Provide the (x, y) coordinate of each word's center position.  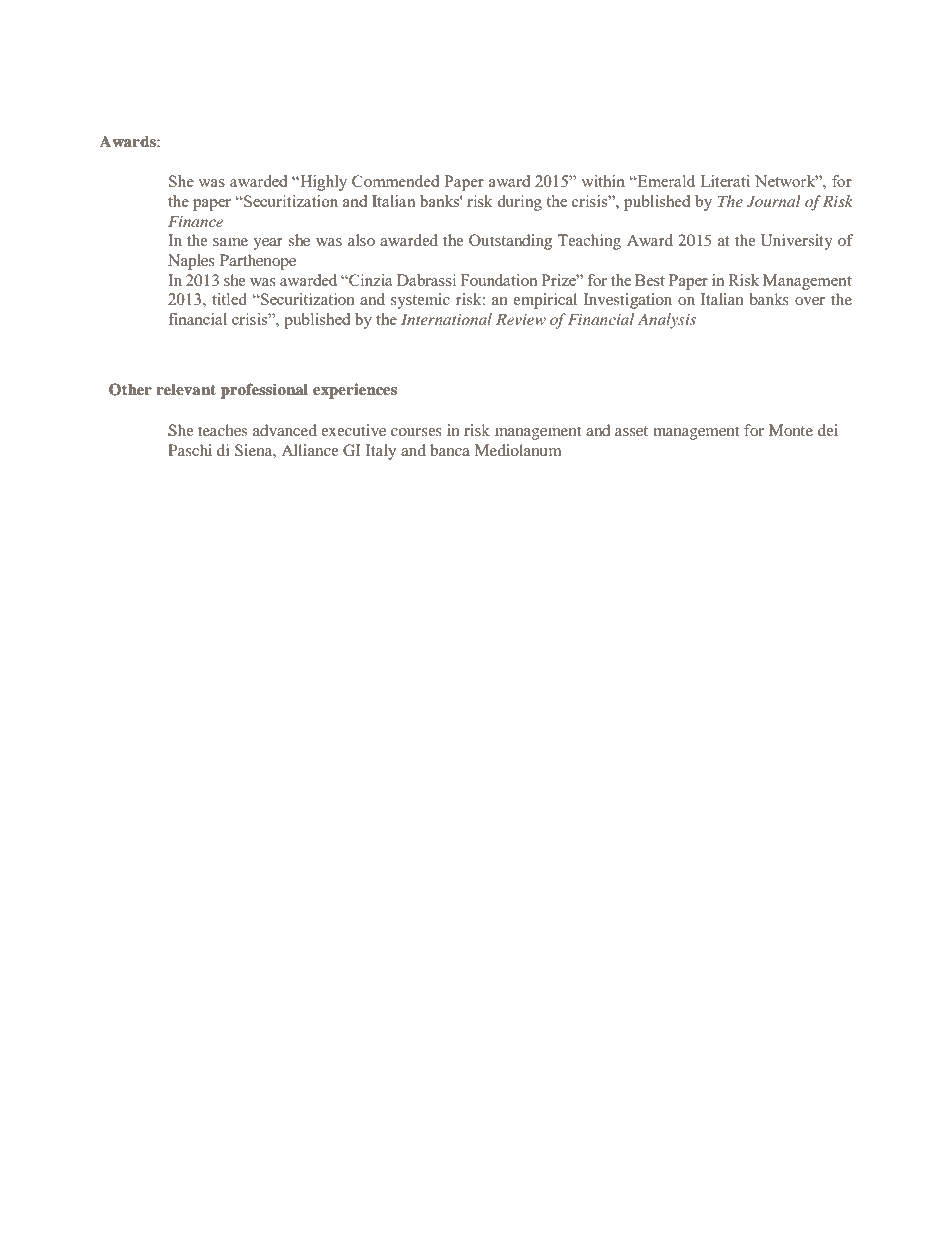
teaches (222, 430)
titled (229, 299)
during (520, 203)
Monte (791, 430)
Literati (725, 181)
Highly (322, 183)
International (446, 319)
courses (416, 432)
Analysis (667, 321)
